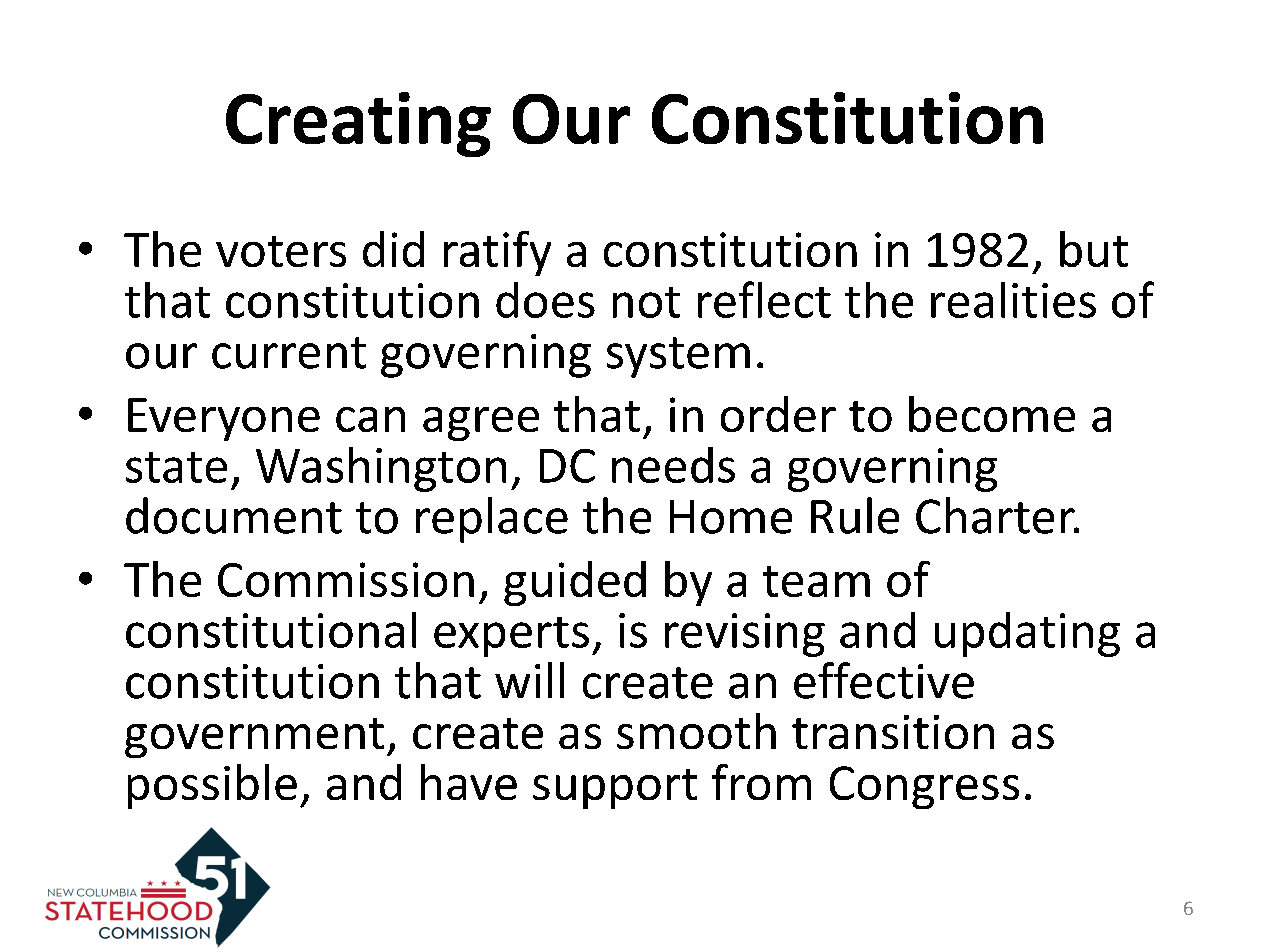 The height and width of the screenshot is (952, 1270). Describe the element at coordinates (497, 253) in the screenshot. I see `ratify` at that location.
